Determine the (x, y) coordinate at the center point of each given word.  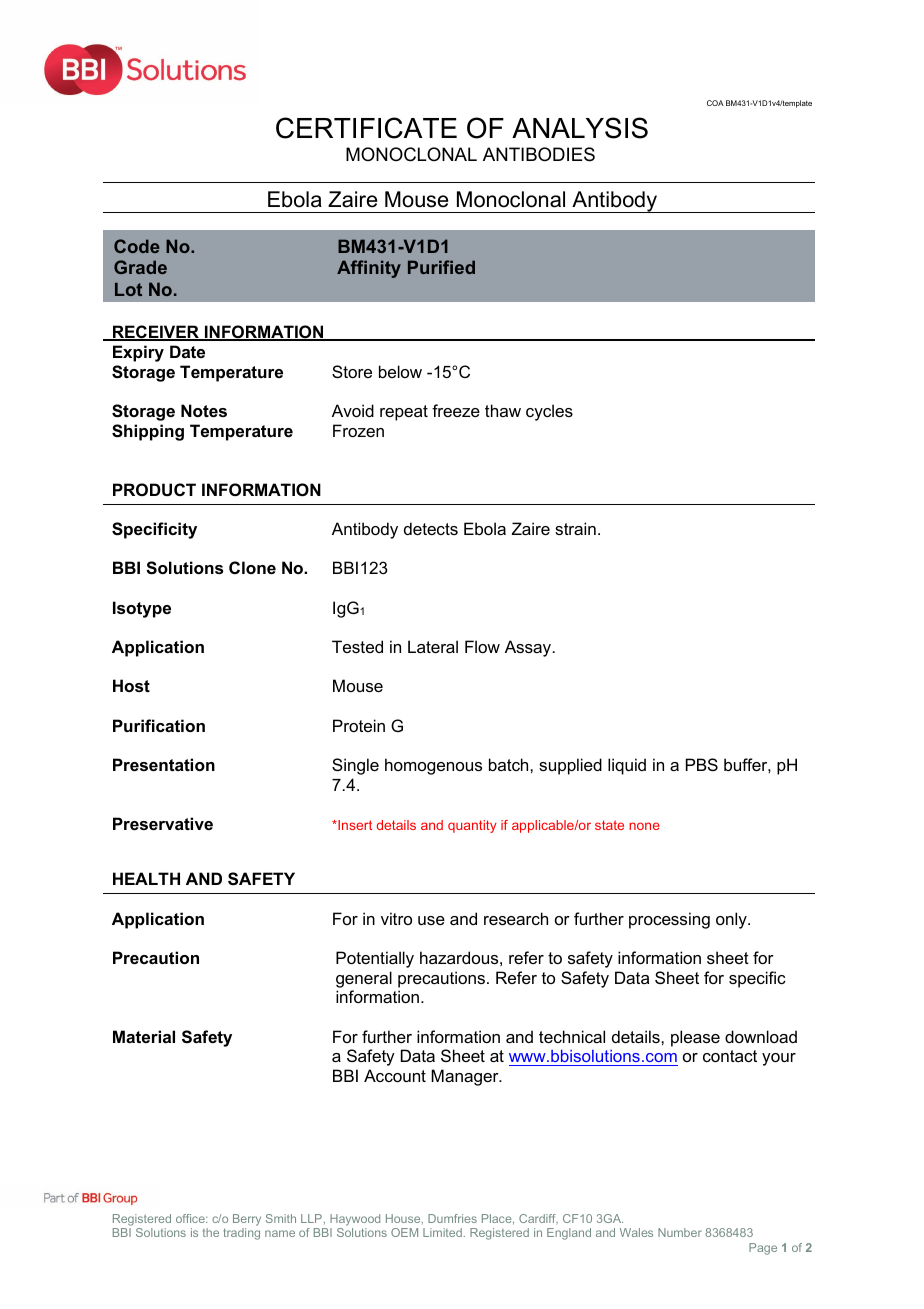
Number (680, 1232)
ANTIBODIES (539, 154)
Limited (442, 1232)
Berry (247, 1220)
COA (715, 103)
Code (137, 246)
